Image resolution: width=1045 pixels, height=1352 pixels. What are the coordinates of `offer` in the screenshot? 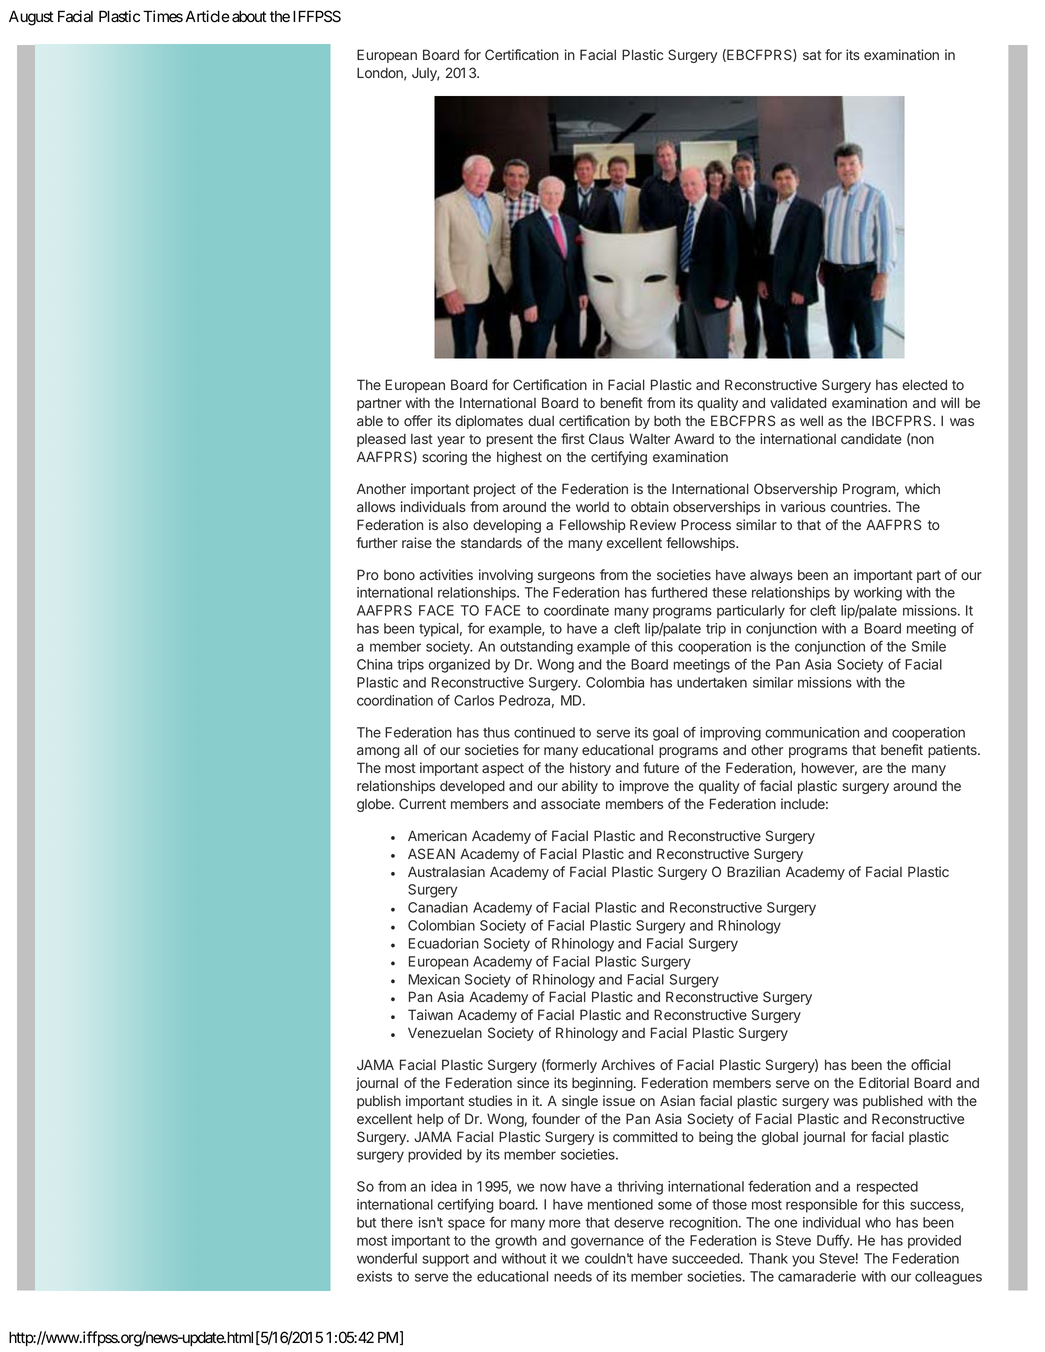 It's located at (418, 420).
